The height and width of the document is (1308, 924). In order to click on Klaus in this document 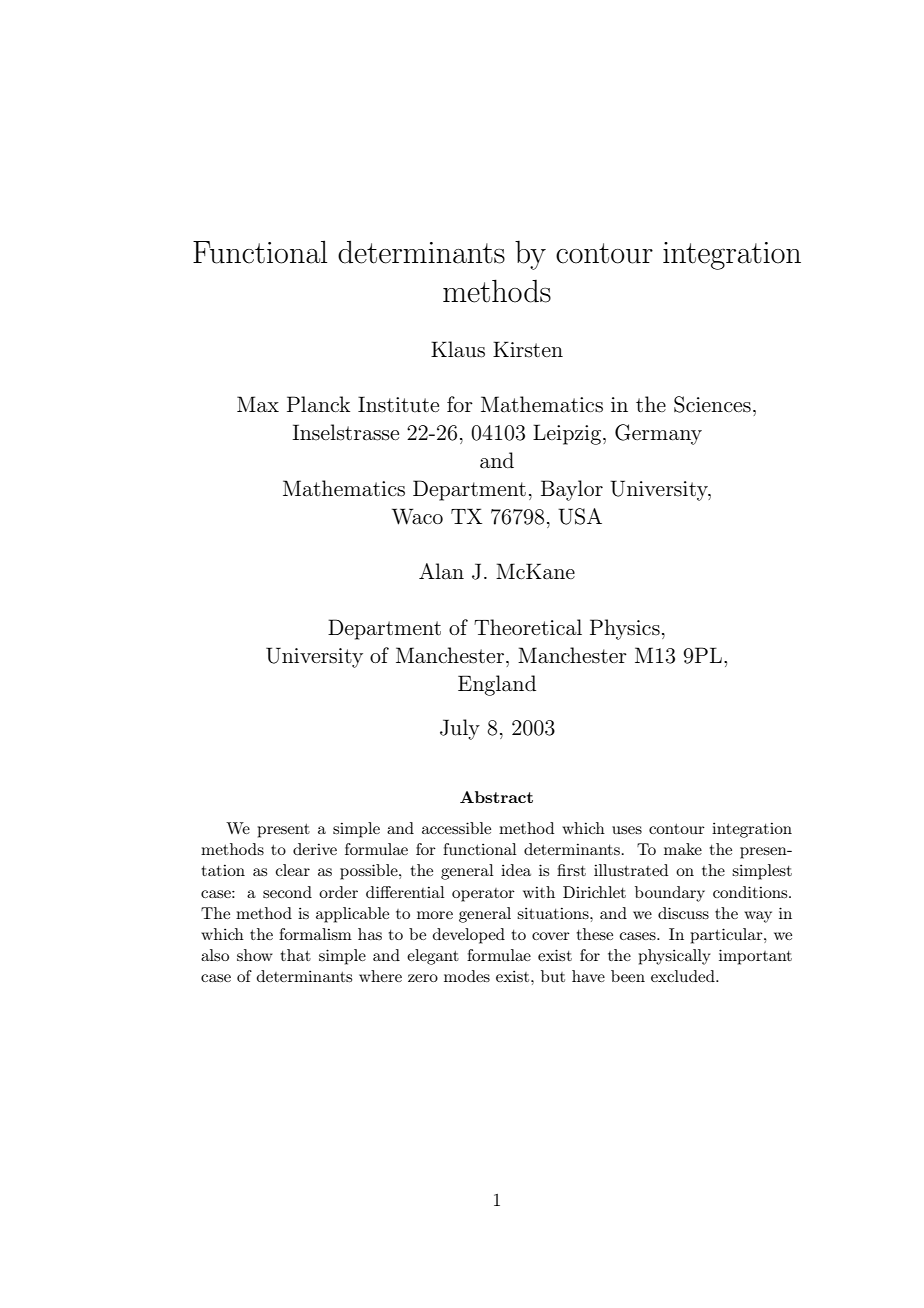, I will do `click(458, 349)`.
